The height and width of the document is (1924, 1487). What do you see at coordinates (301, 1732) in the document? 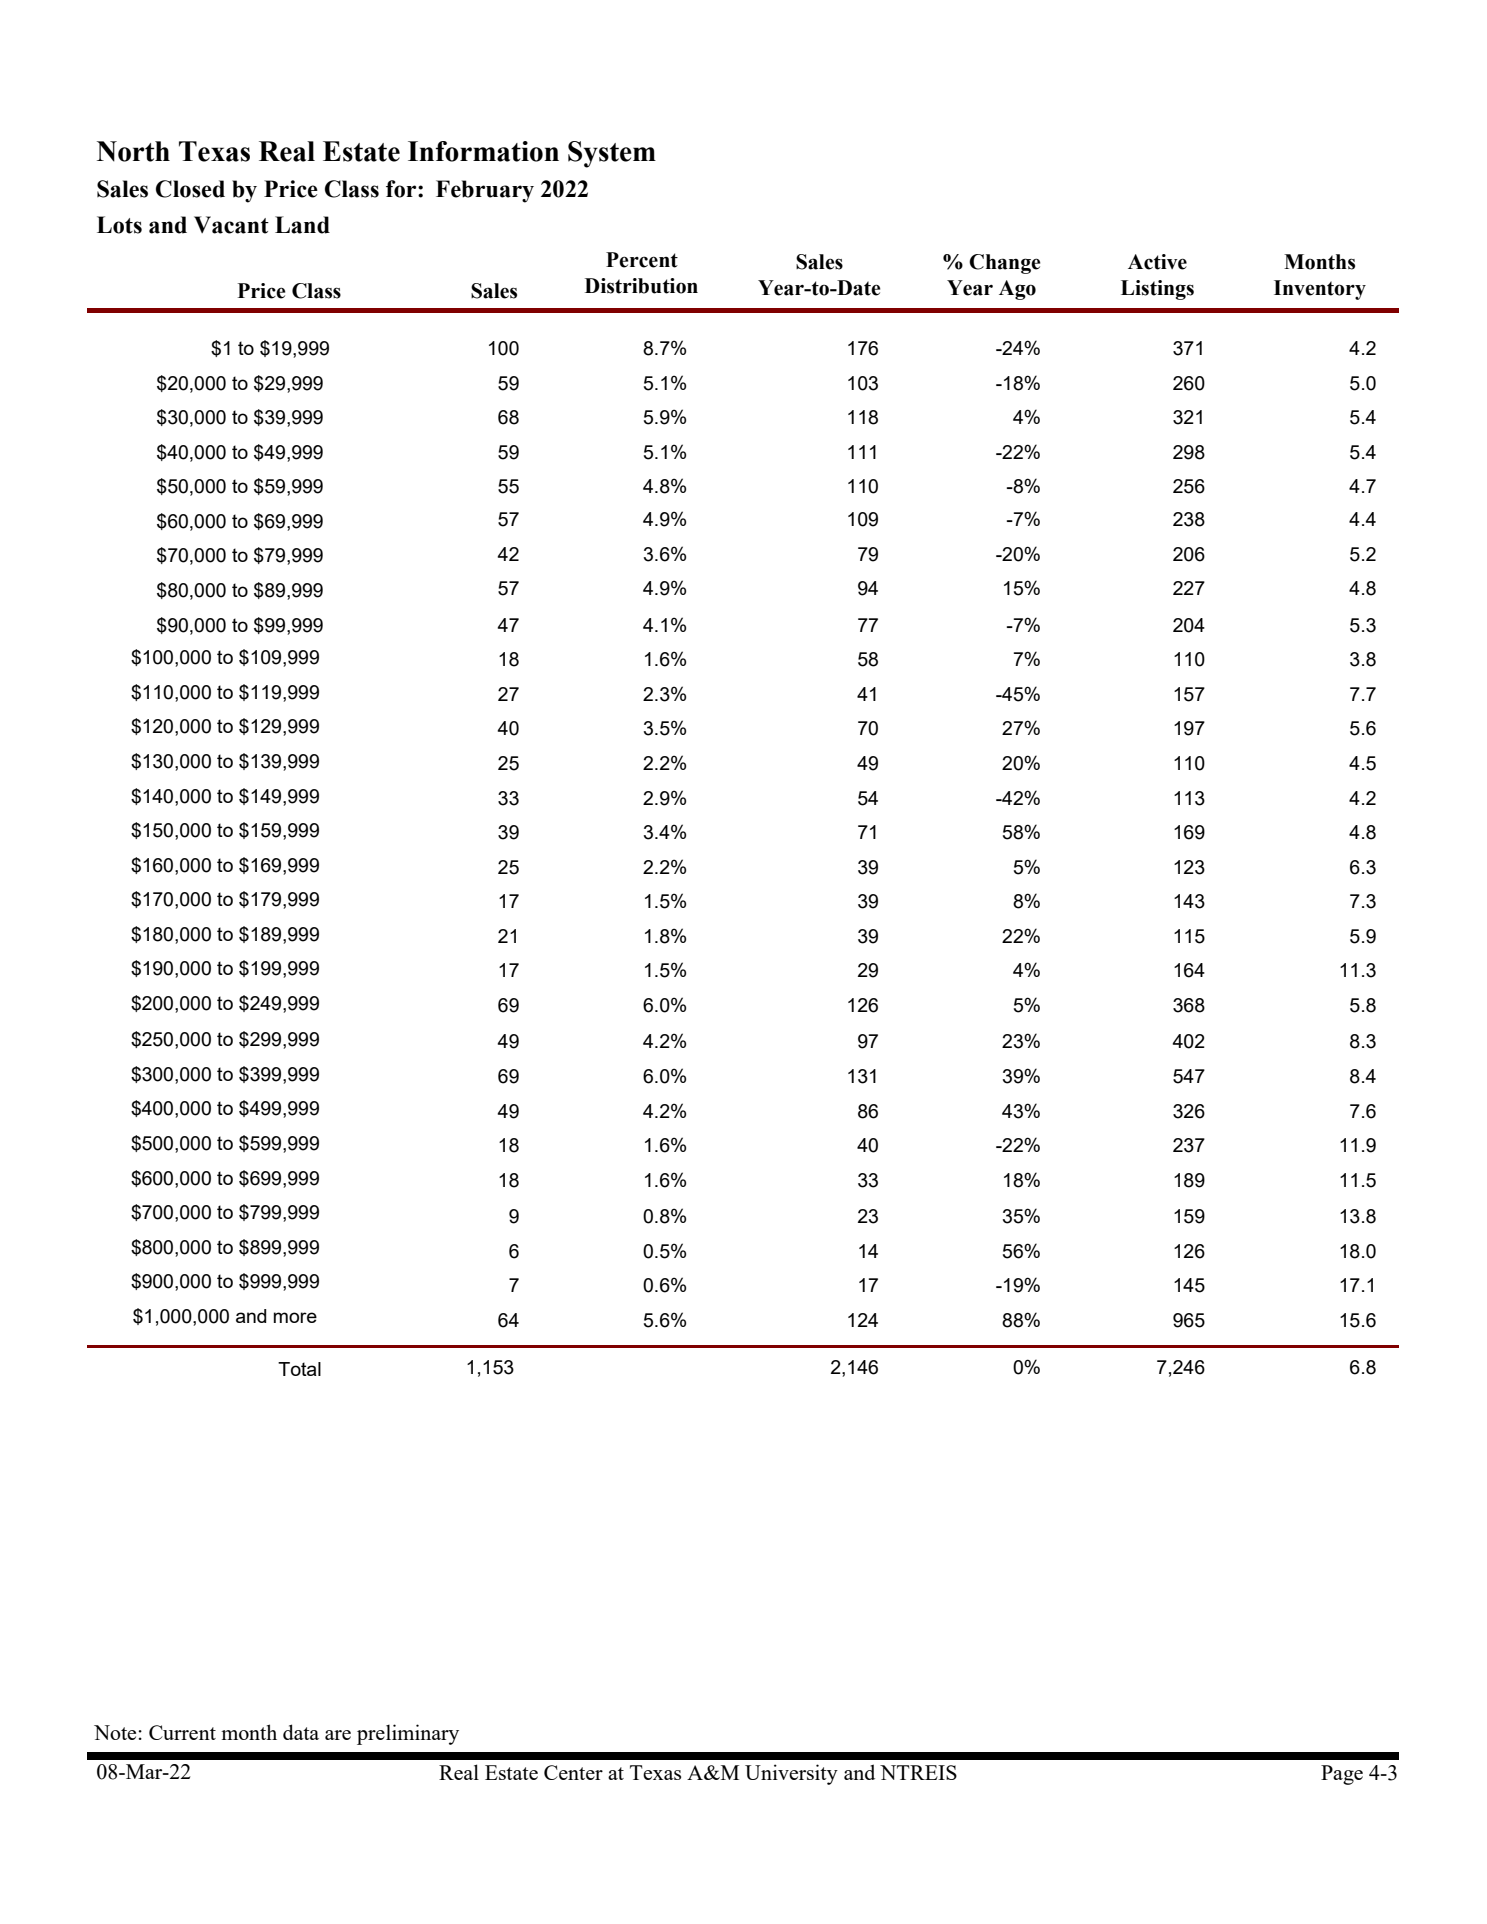
I see `data` at bounding box center [301, 1732].
